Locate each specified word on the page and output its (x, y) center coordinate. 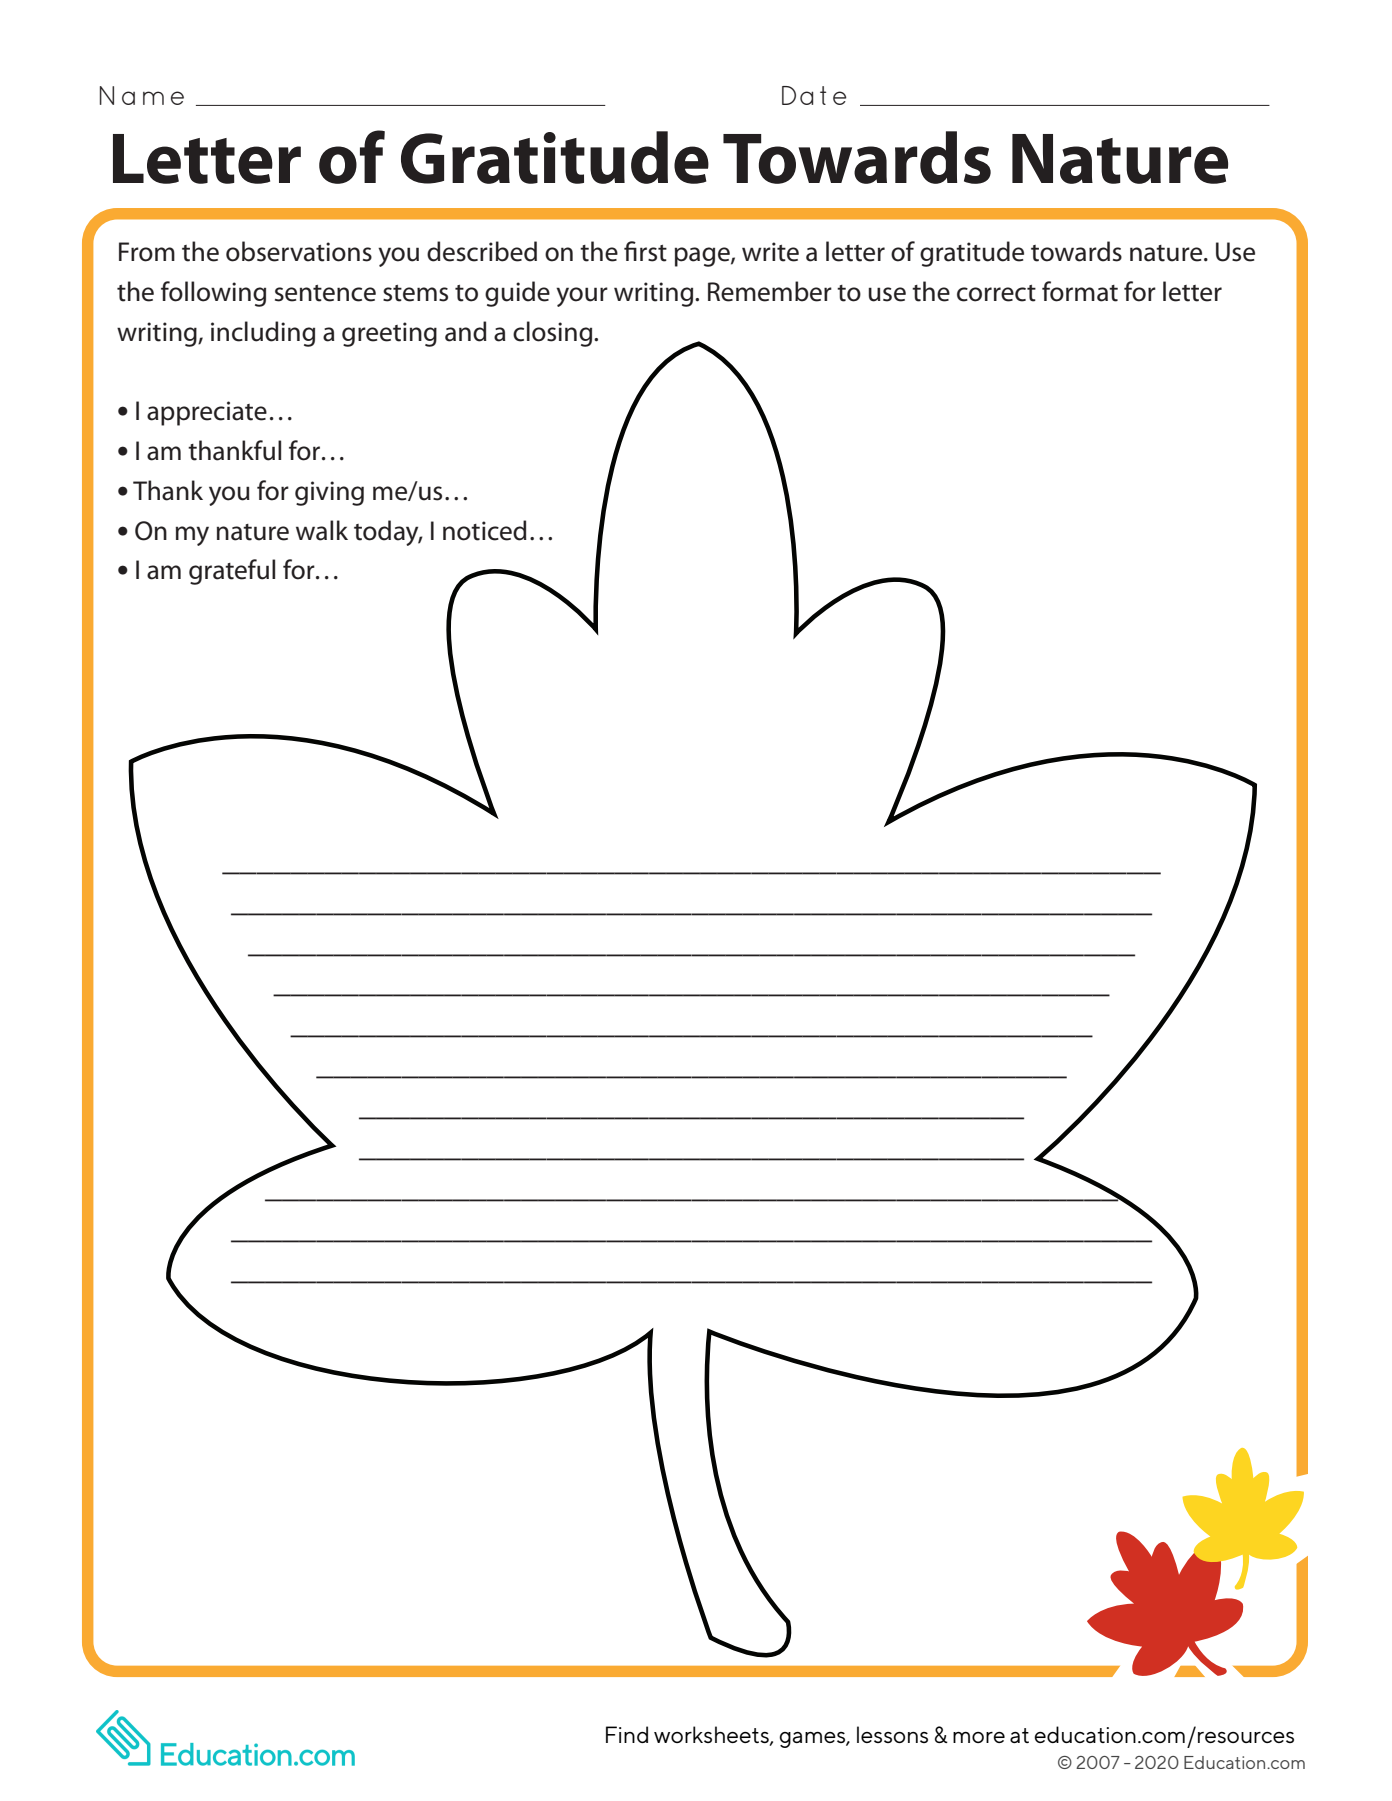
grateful (232, 572)
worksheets (712, 1736)
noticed (485, 530)
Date (814, 95)
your (582, 297)
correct (996, 293)
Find (627, 1734)
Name (142, 95)
